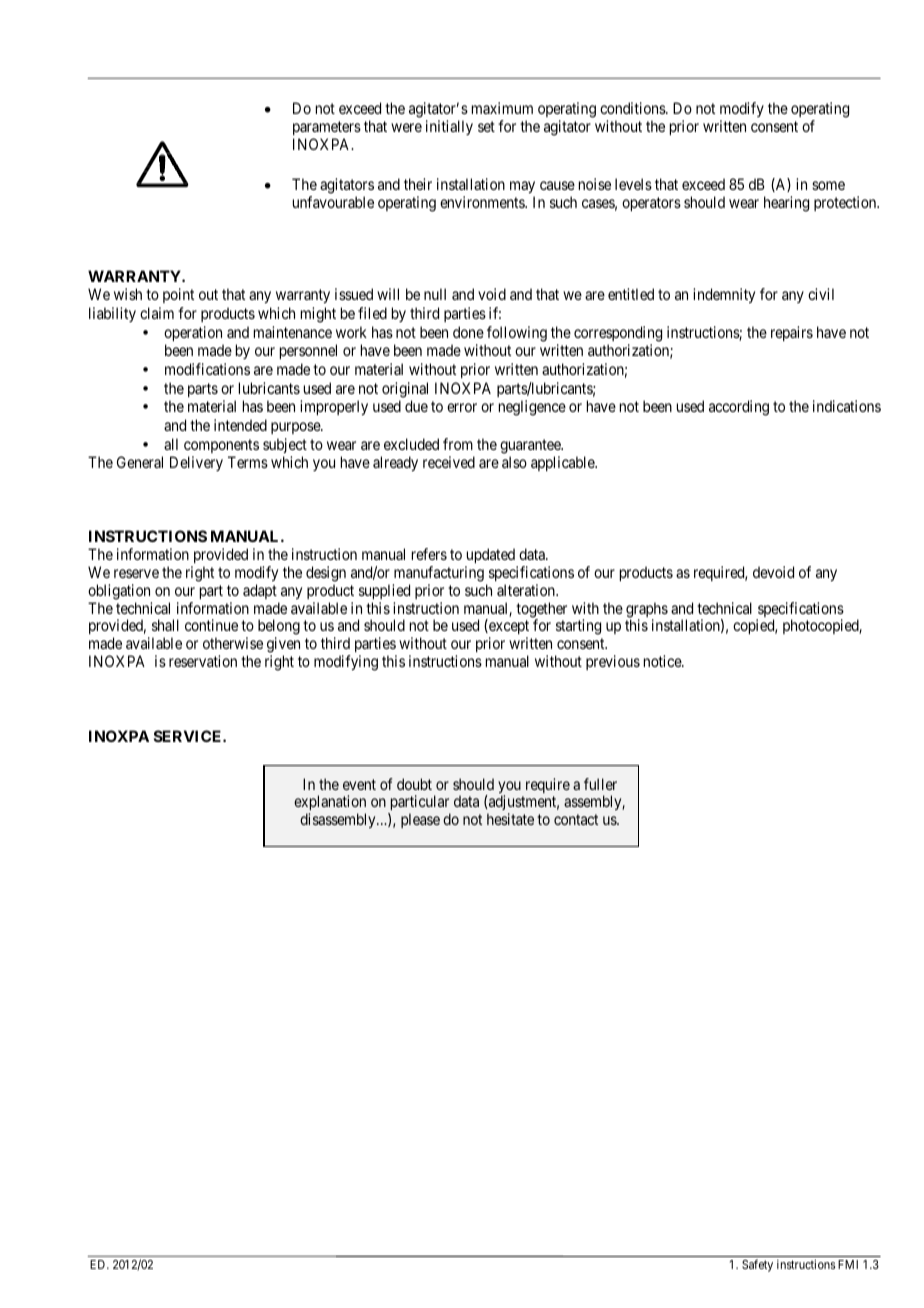  I want to click on according, so click(739, 408).
